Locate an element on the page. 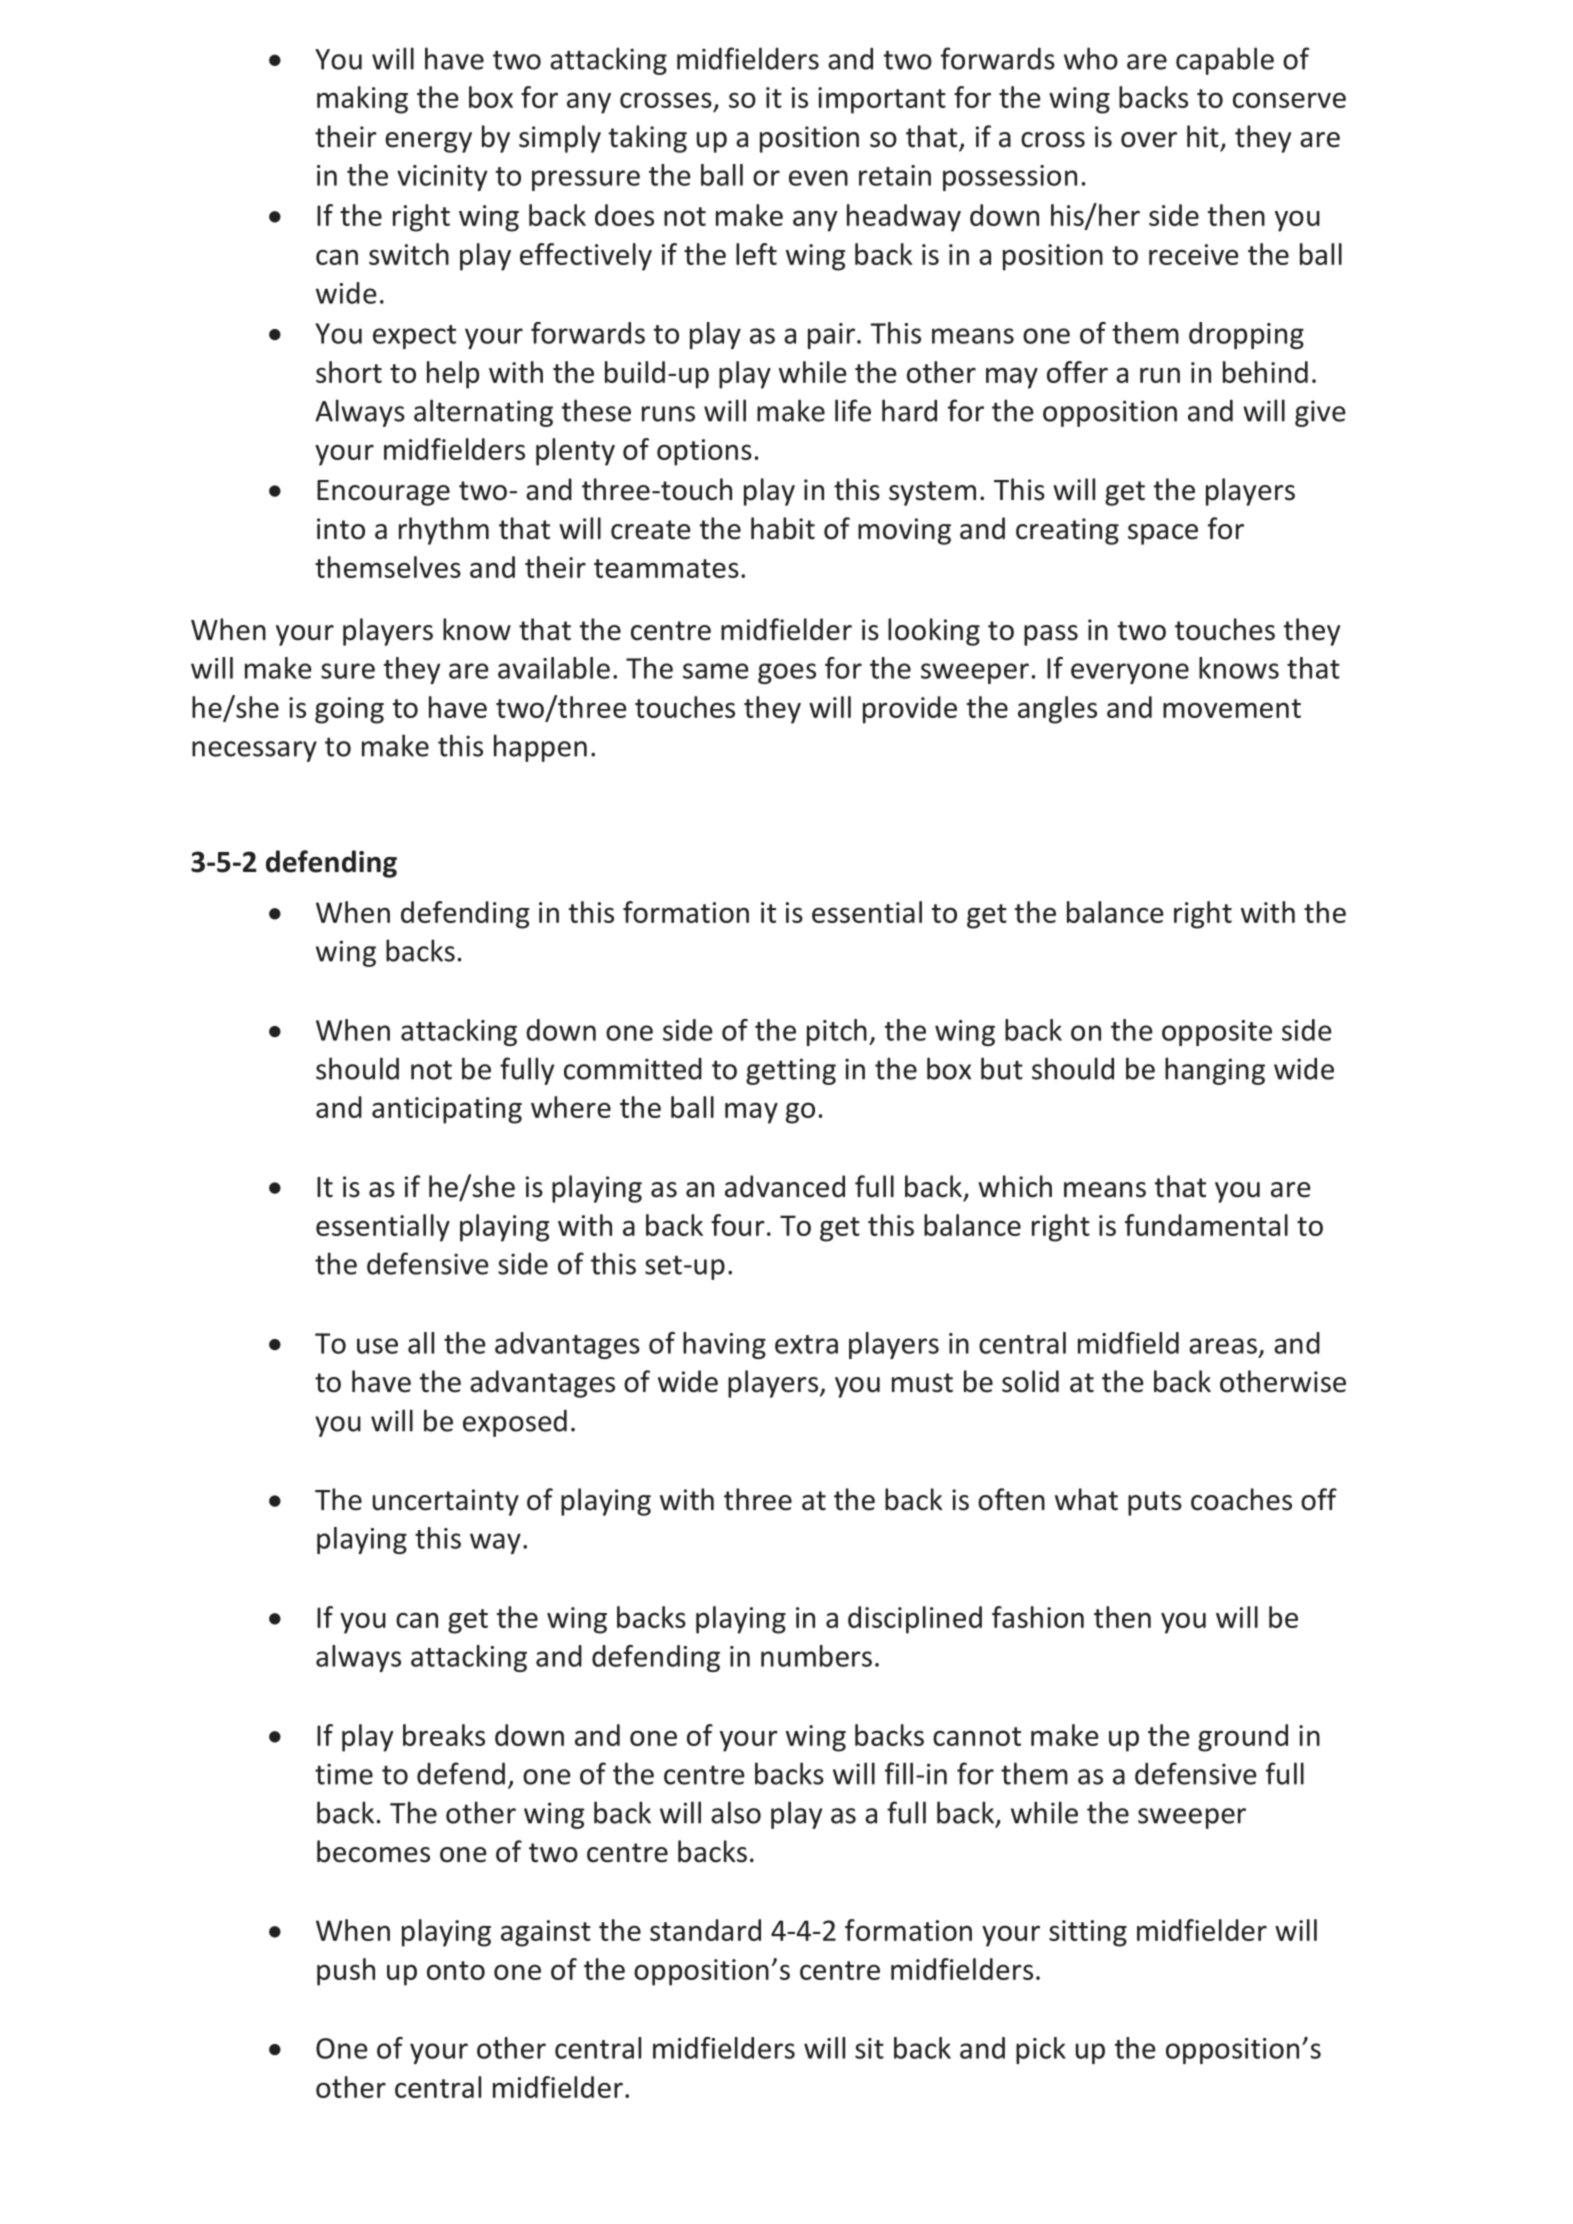 This document has width=1573, height=2224. push is located at coordinates (346, 1972).
